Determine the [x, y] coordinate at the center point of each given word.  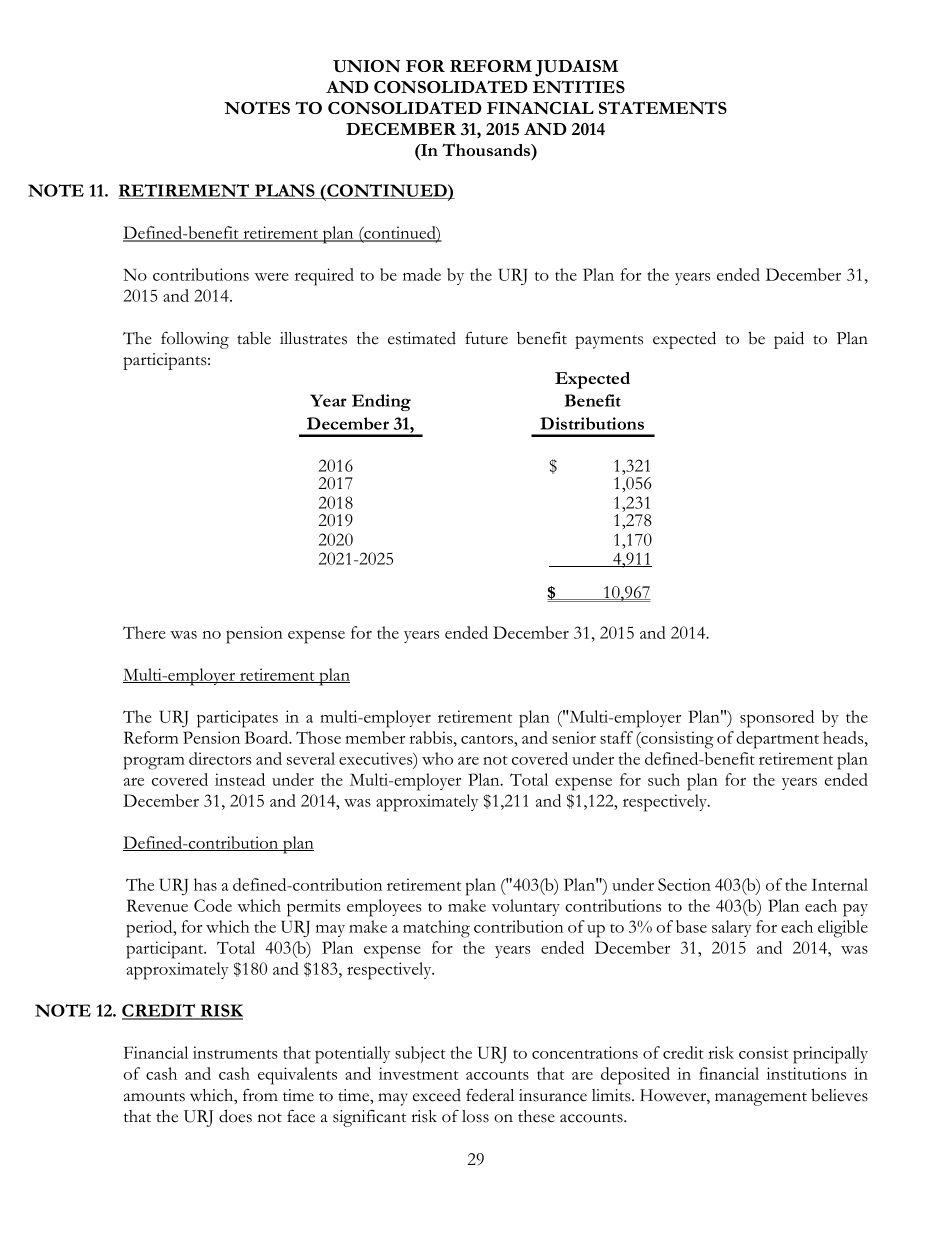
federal [490, 1095]
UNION [366, 66]
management [761, 1099]
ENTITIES [579, 86]
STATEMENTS [663, 107]
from [260, 1095]
